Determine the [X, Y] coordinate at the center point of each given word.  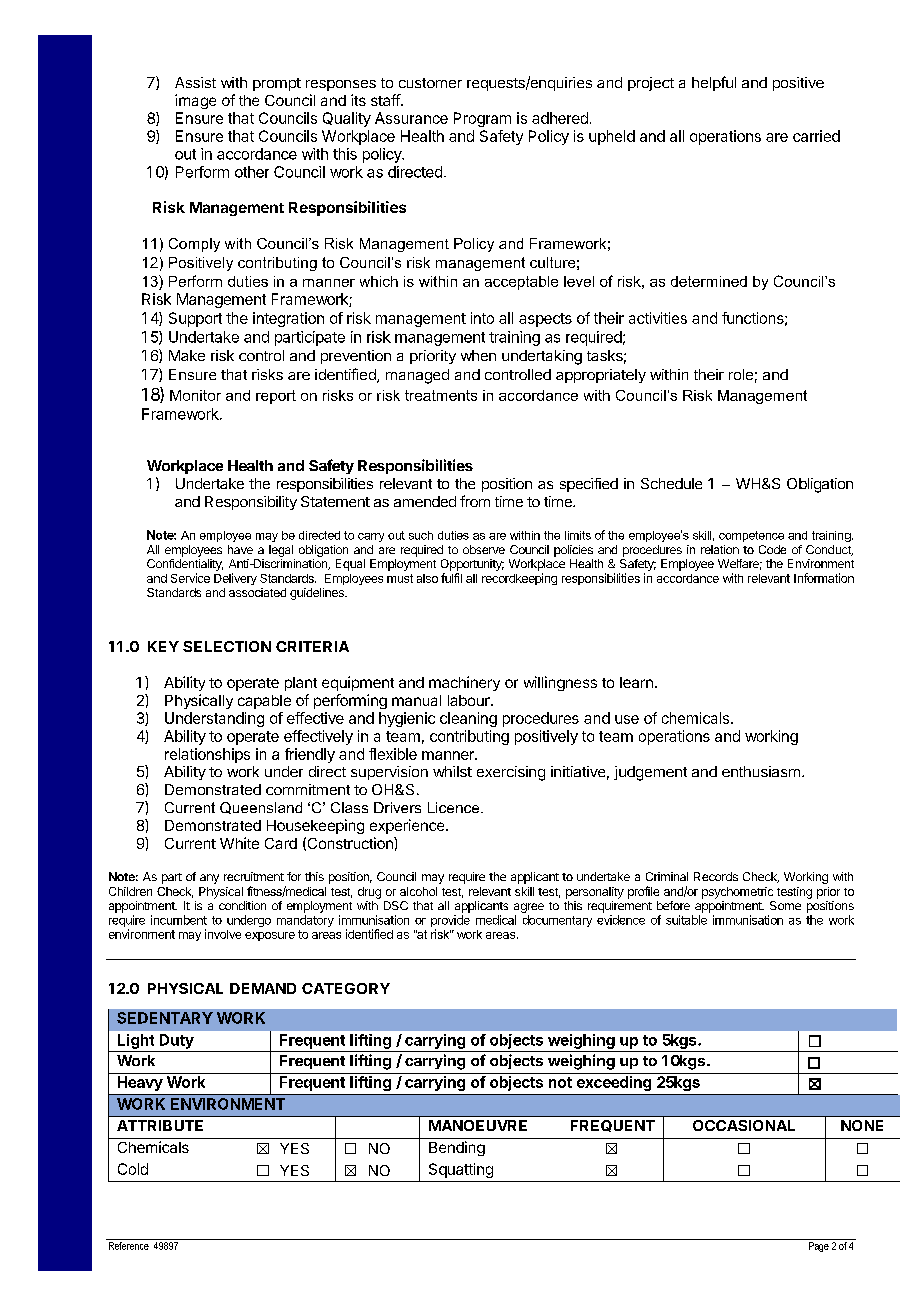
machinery [464, 683]
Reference [128, 1244]
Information [824, 578]
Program [482, 119]
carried [816, 136]
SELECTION [227, 646]
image [195, 101]
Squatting [461, 1170]
